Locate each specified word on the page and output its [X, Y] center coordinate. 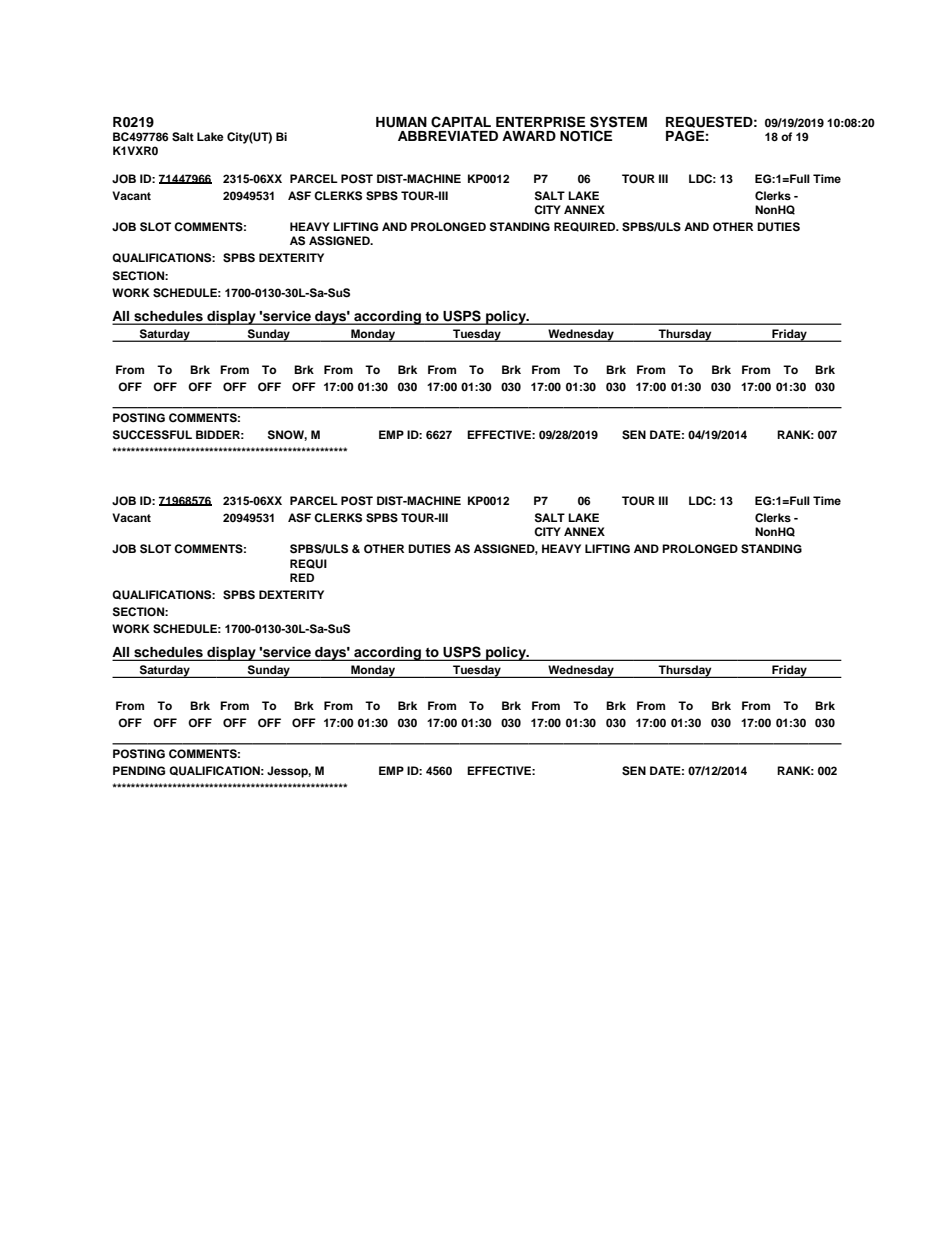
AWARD [529, 136]
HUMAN [401, 122]
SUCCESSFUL [152, 435]
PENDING [139, 771]
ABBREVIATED [448, 136]
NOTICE [586, 136]
